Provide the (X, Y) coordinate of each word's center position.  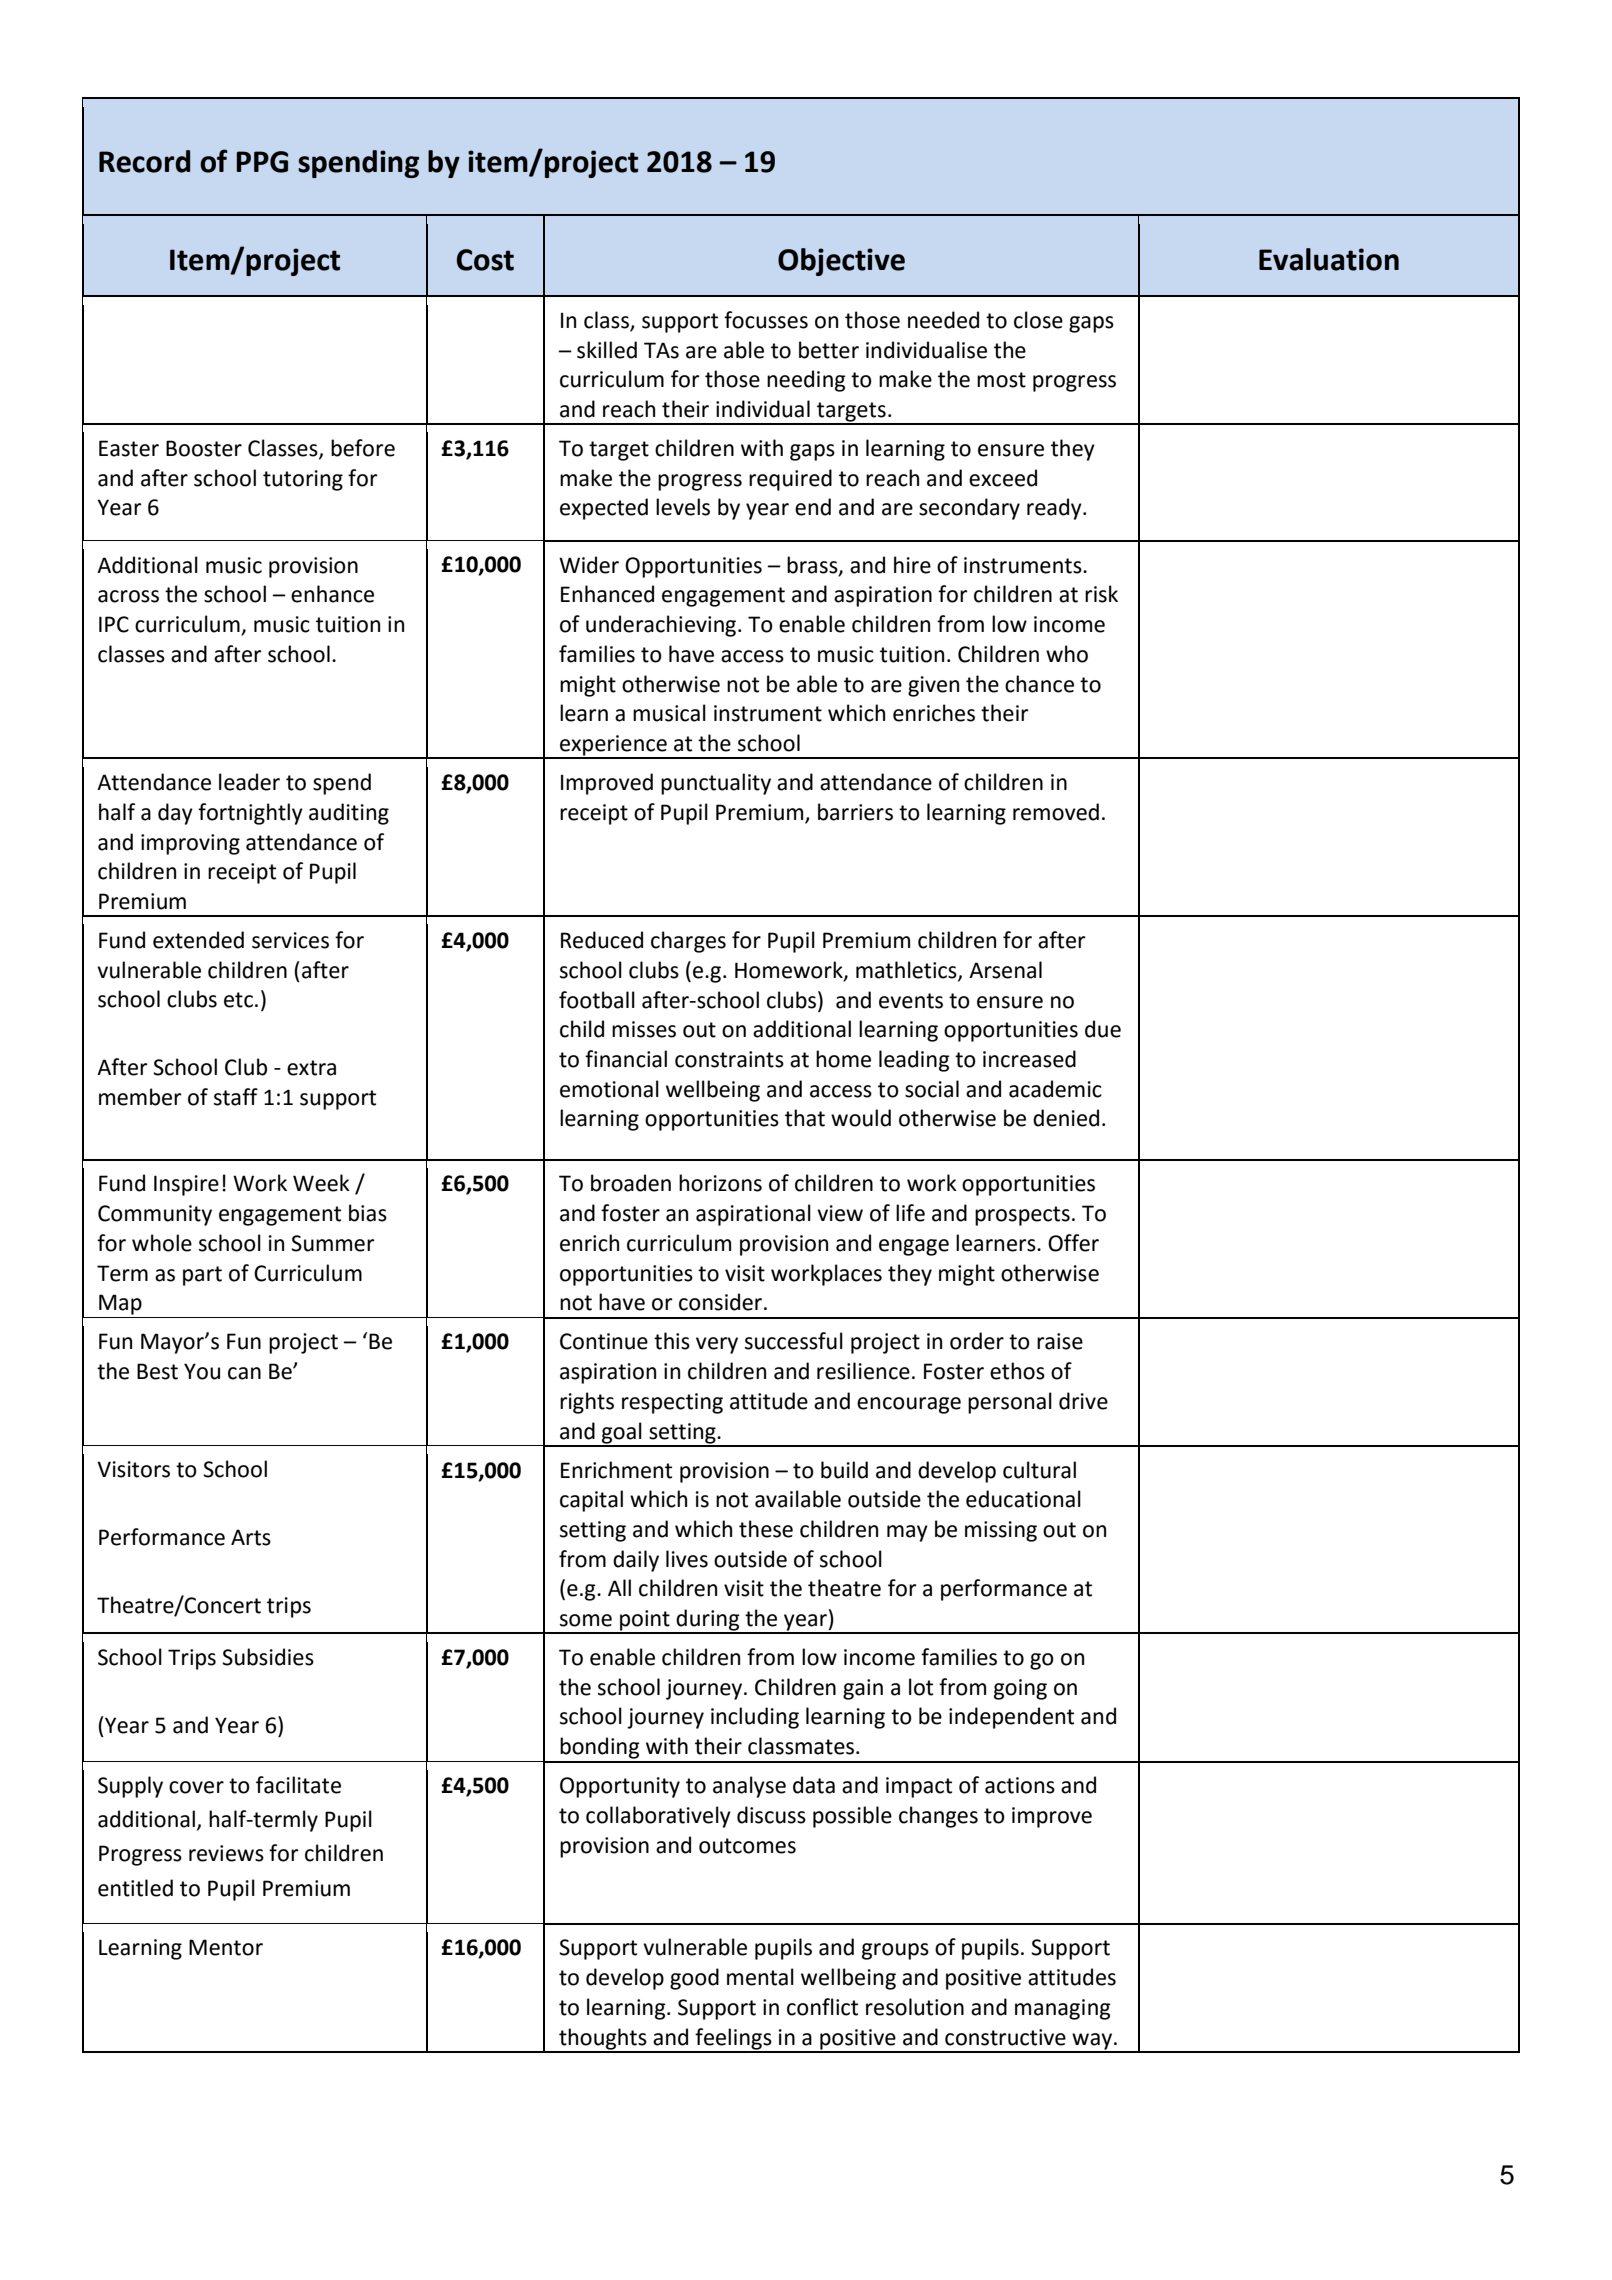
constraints (729, 1059)
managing (1063, 2009)
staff (236, 1097)
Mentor (226, 1947)
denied (1066, 1118)
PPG (262, 162)
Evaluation (1329, 259)
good (694, 1979)
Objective (841, 262)
